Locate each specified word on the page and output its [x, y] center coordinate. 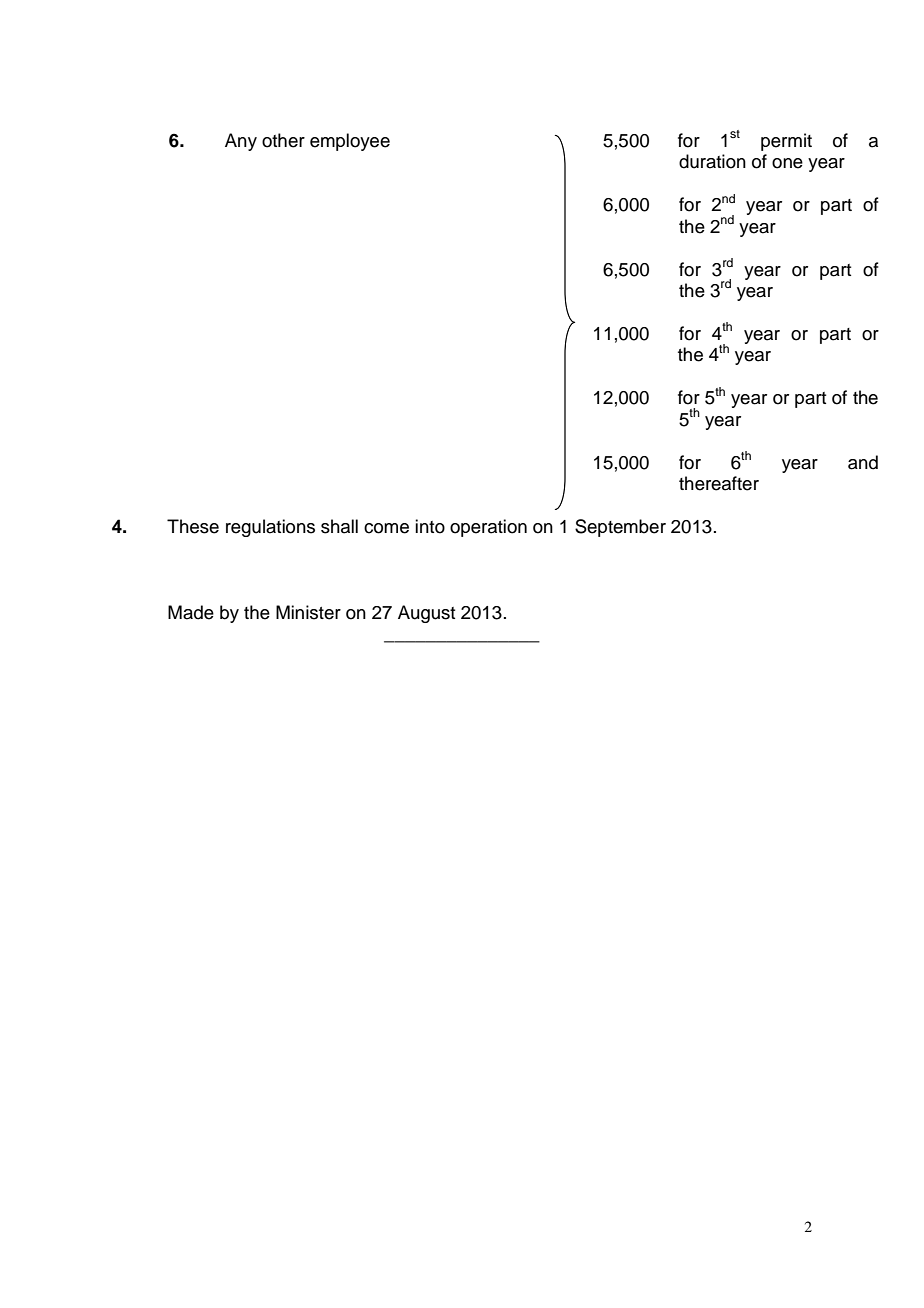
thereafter [719, 483]
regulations [270, 528]
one [787, 163]
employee [350, 142]
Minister [308, 612]
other [283, 140]
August [426, 614]
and [863, 462]
